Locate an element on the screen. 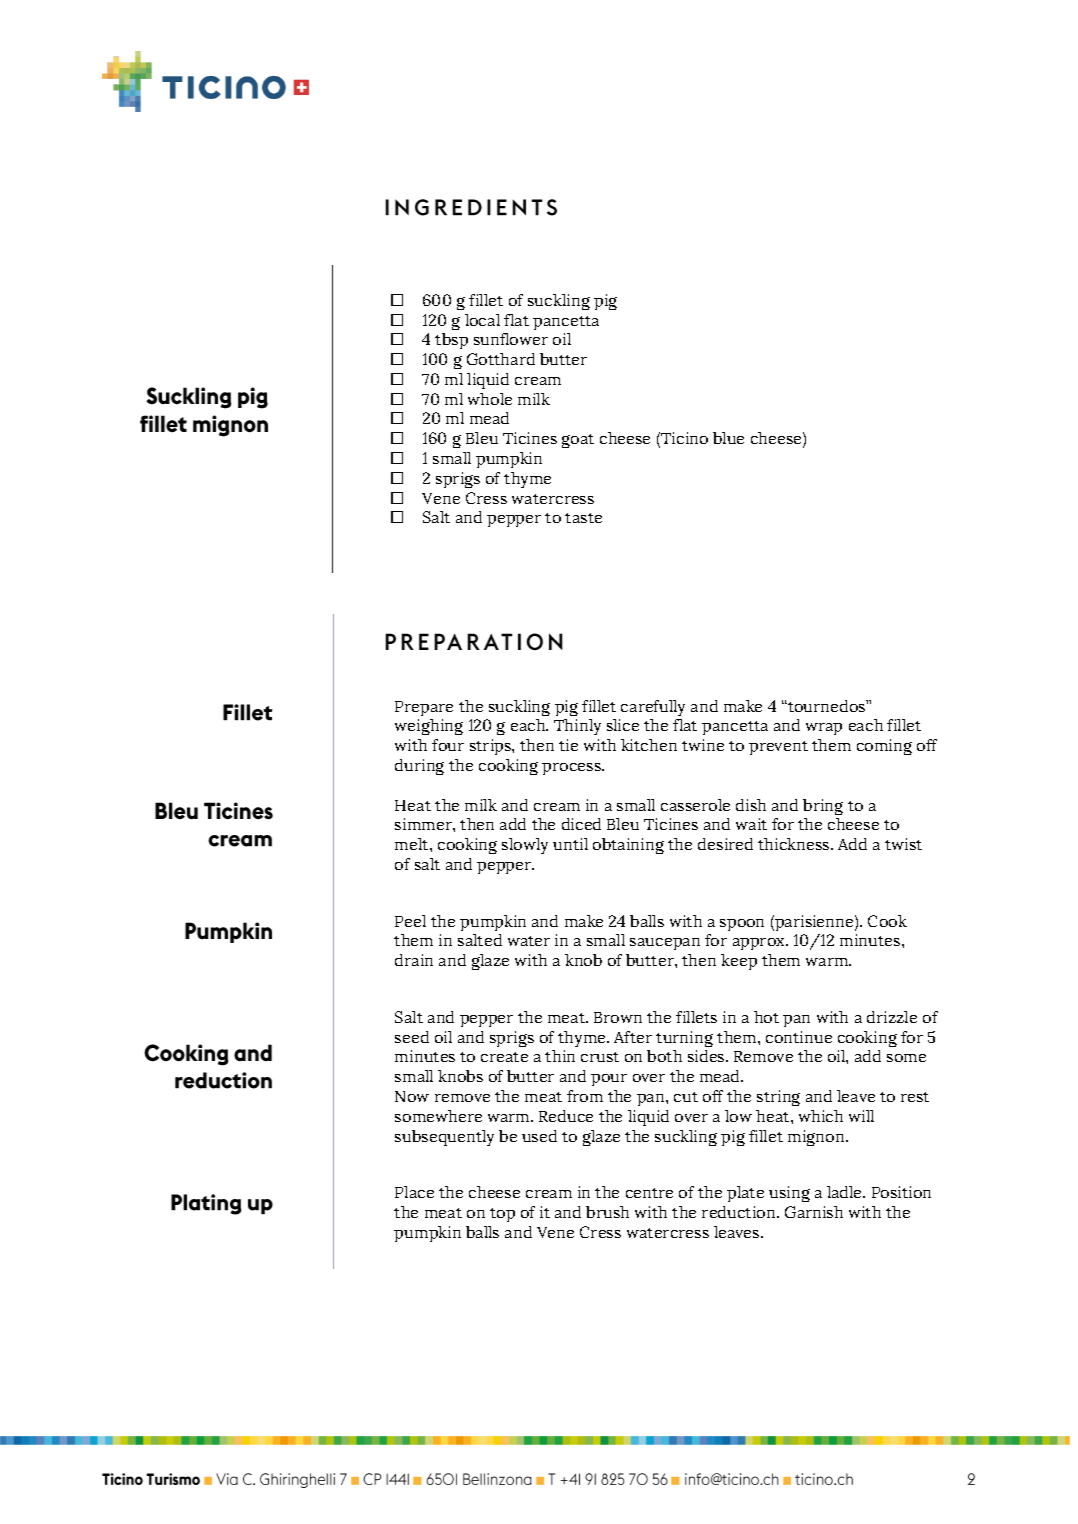  wrap is located at coordinates (824, 729).
